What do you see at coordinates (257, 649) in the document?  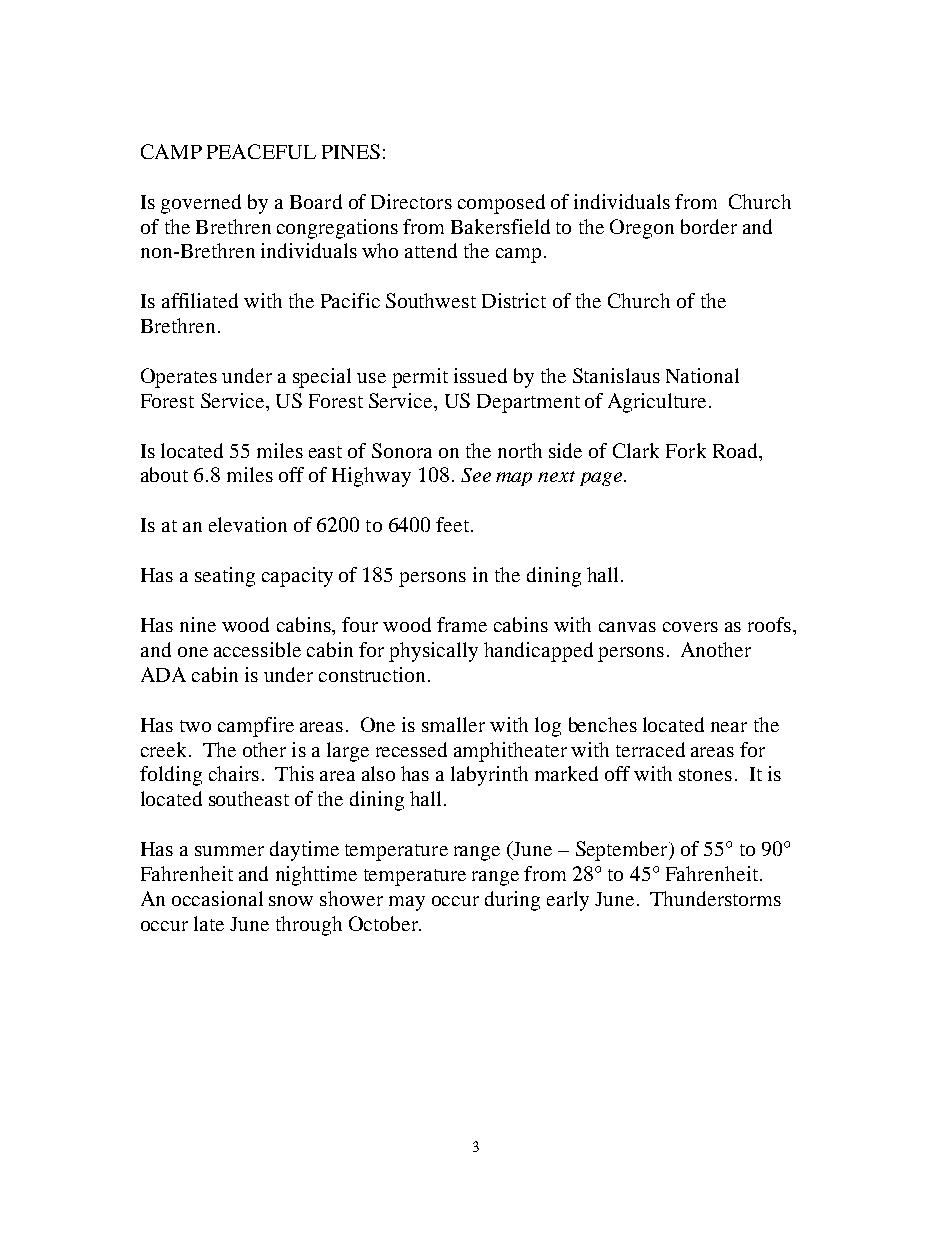 I see `accessible` at bounding box center [257, 649].
